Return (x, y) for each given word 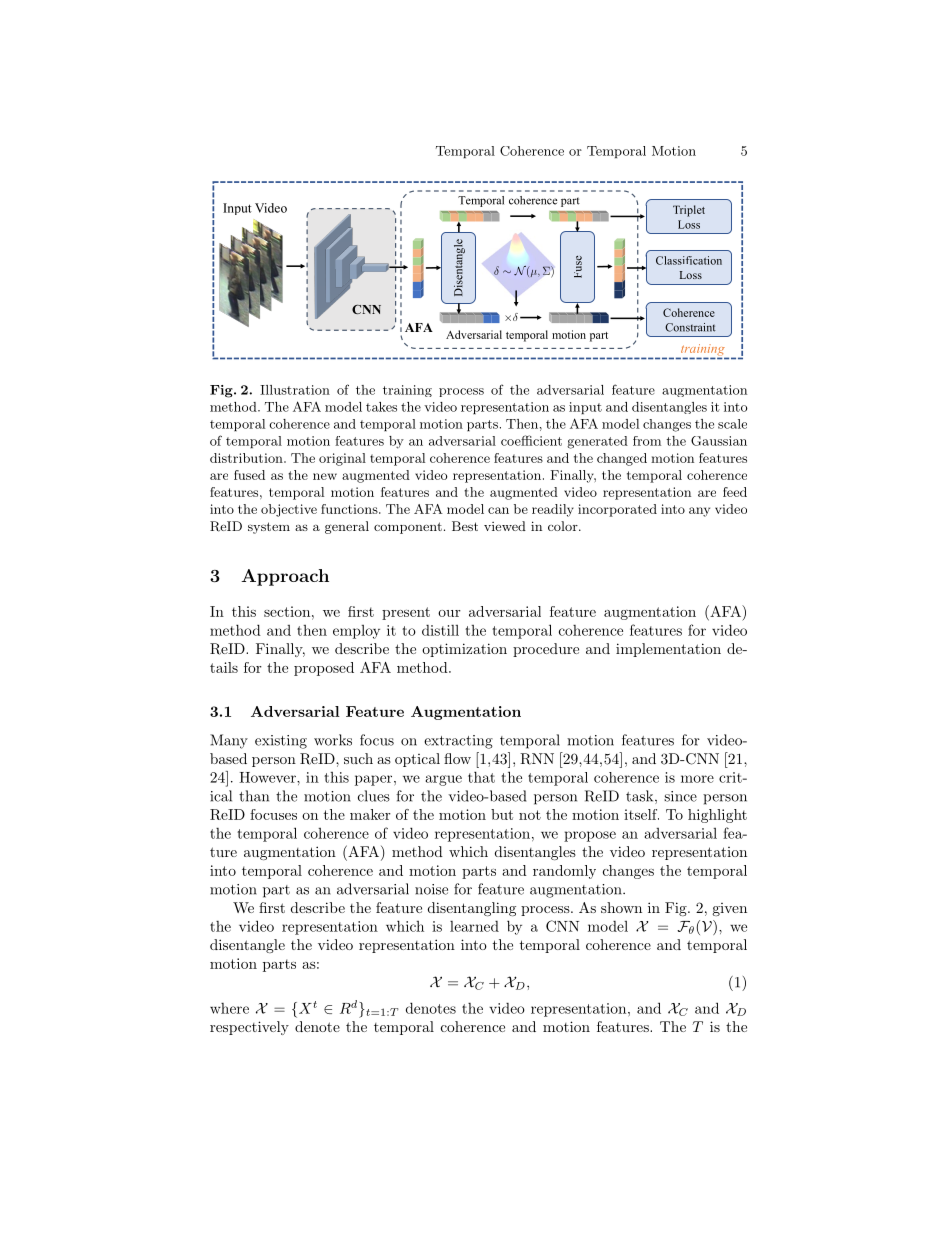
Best (465, 526)
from (647, 441)
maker (370, 814)
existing (281, 742)
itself (641, 814)
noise (431, 889)
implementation (668, 650)
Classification (689, 260)
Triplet (689, 211)
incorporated (617, 510)
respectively (249, 1028)
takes (381, 407)
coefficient (531, 440)
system (269, 528)
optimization (464, 650)
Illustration (295, 390)
